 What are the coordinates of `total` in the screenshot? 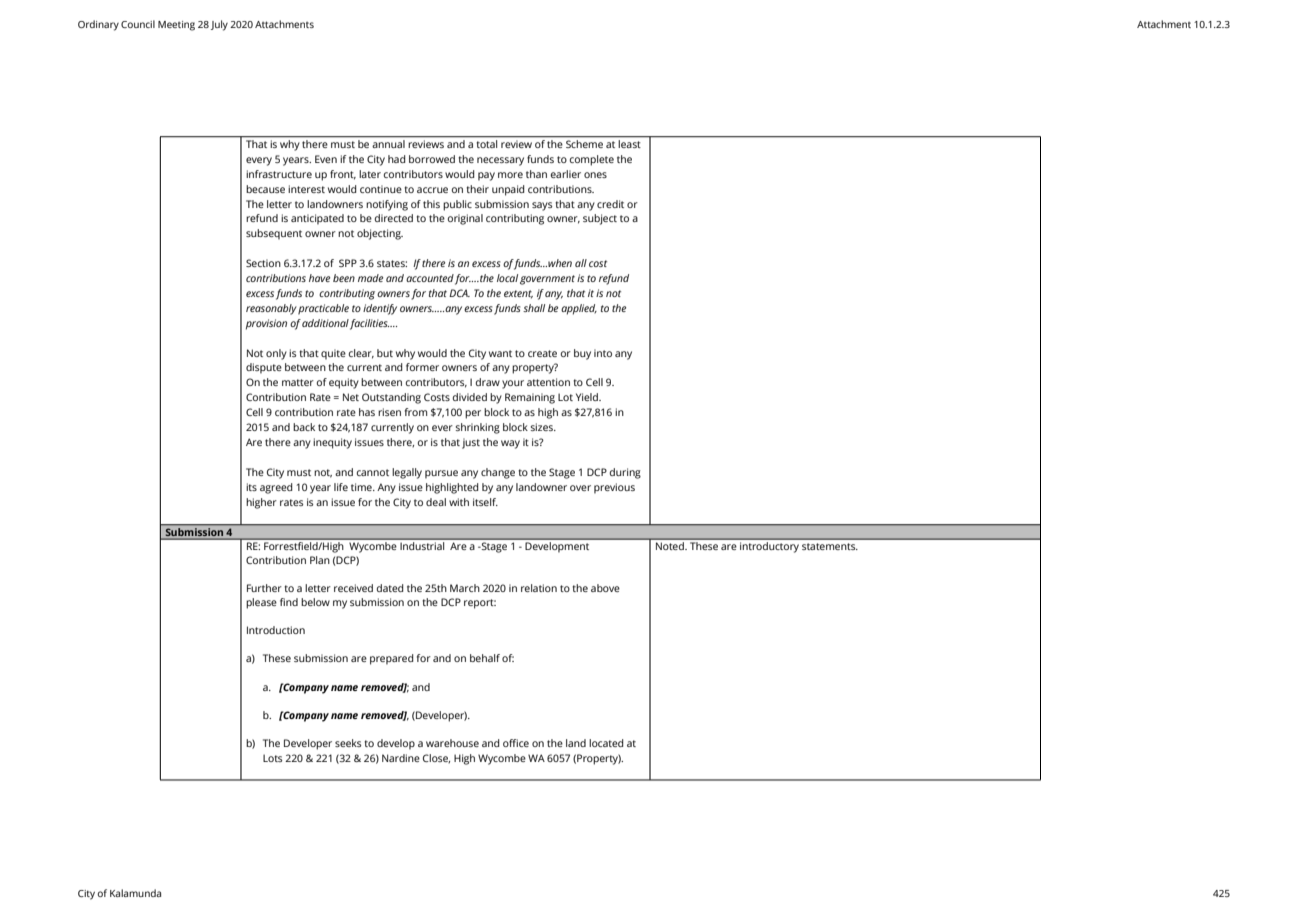 It's located at (487, 144).
